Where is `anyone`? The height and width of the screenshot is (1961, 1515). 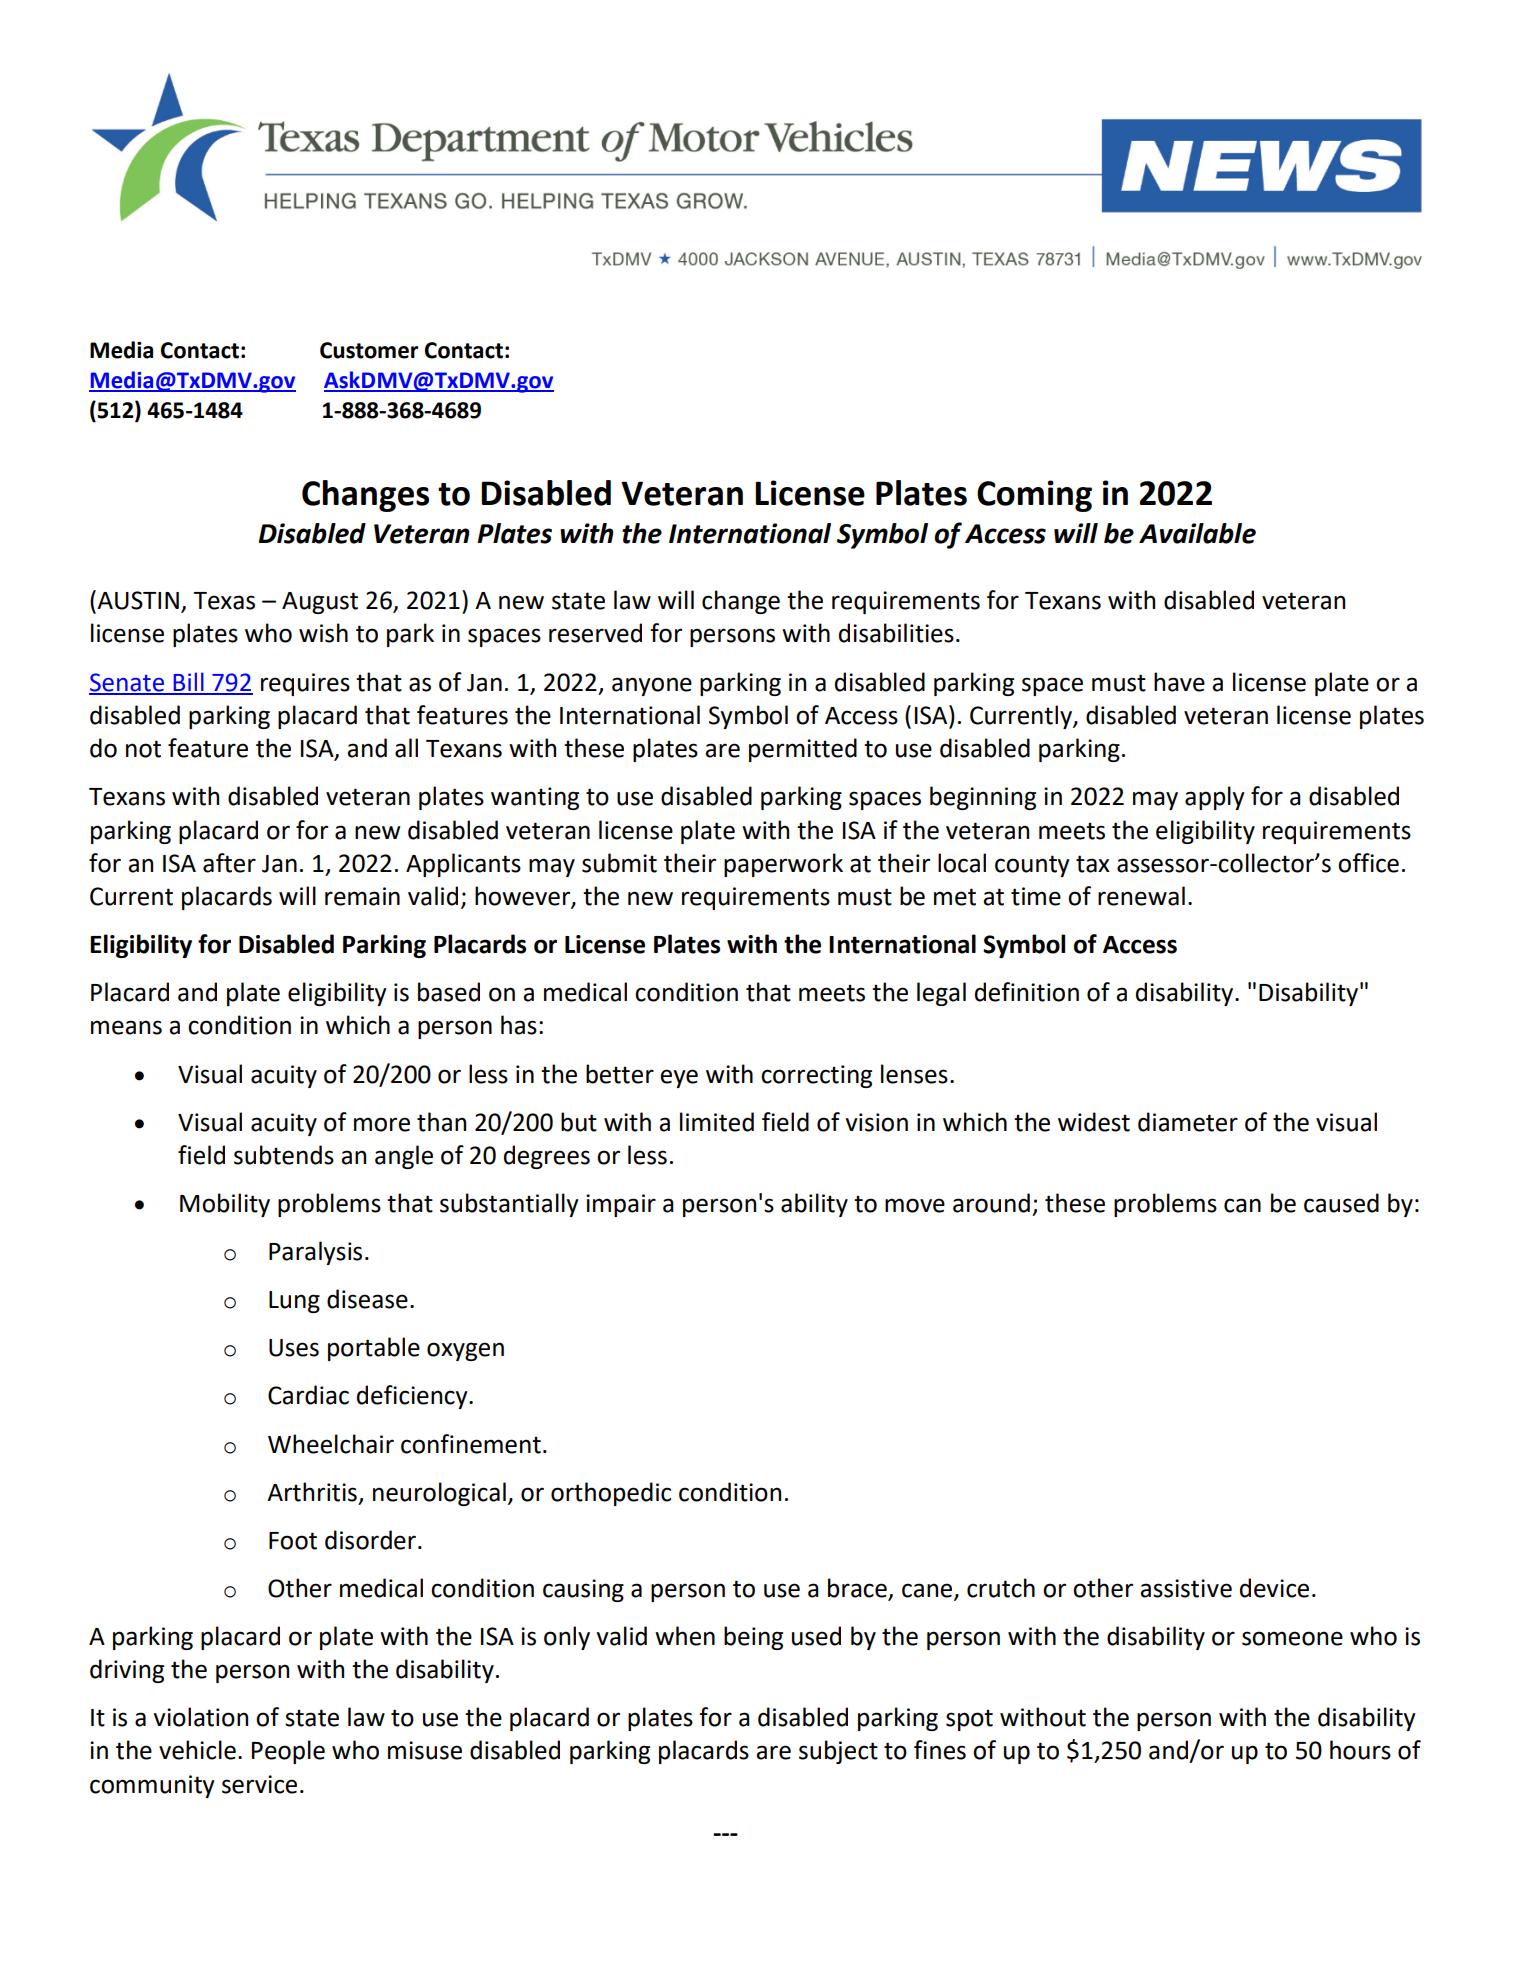 anyone is located at coordinates (652, 686).
